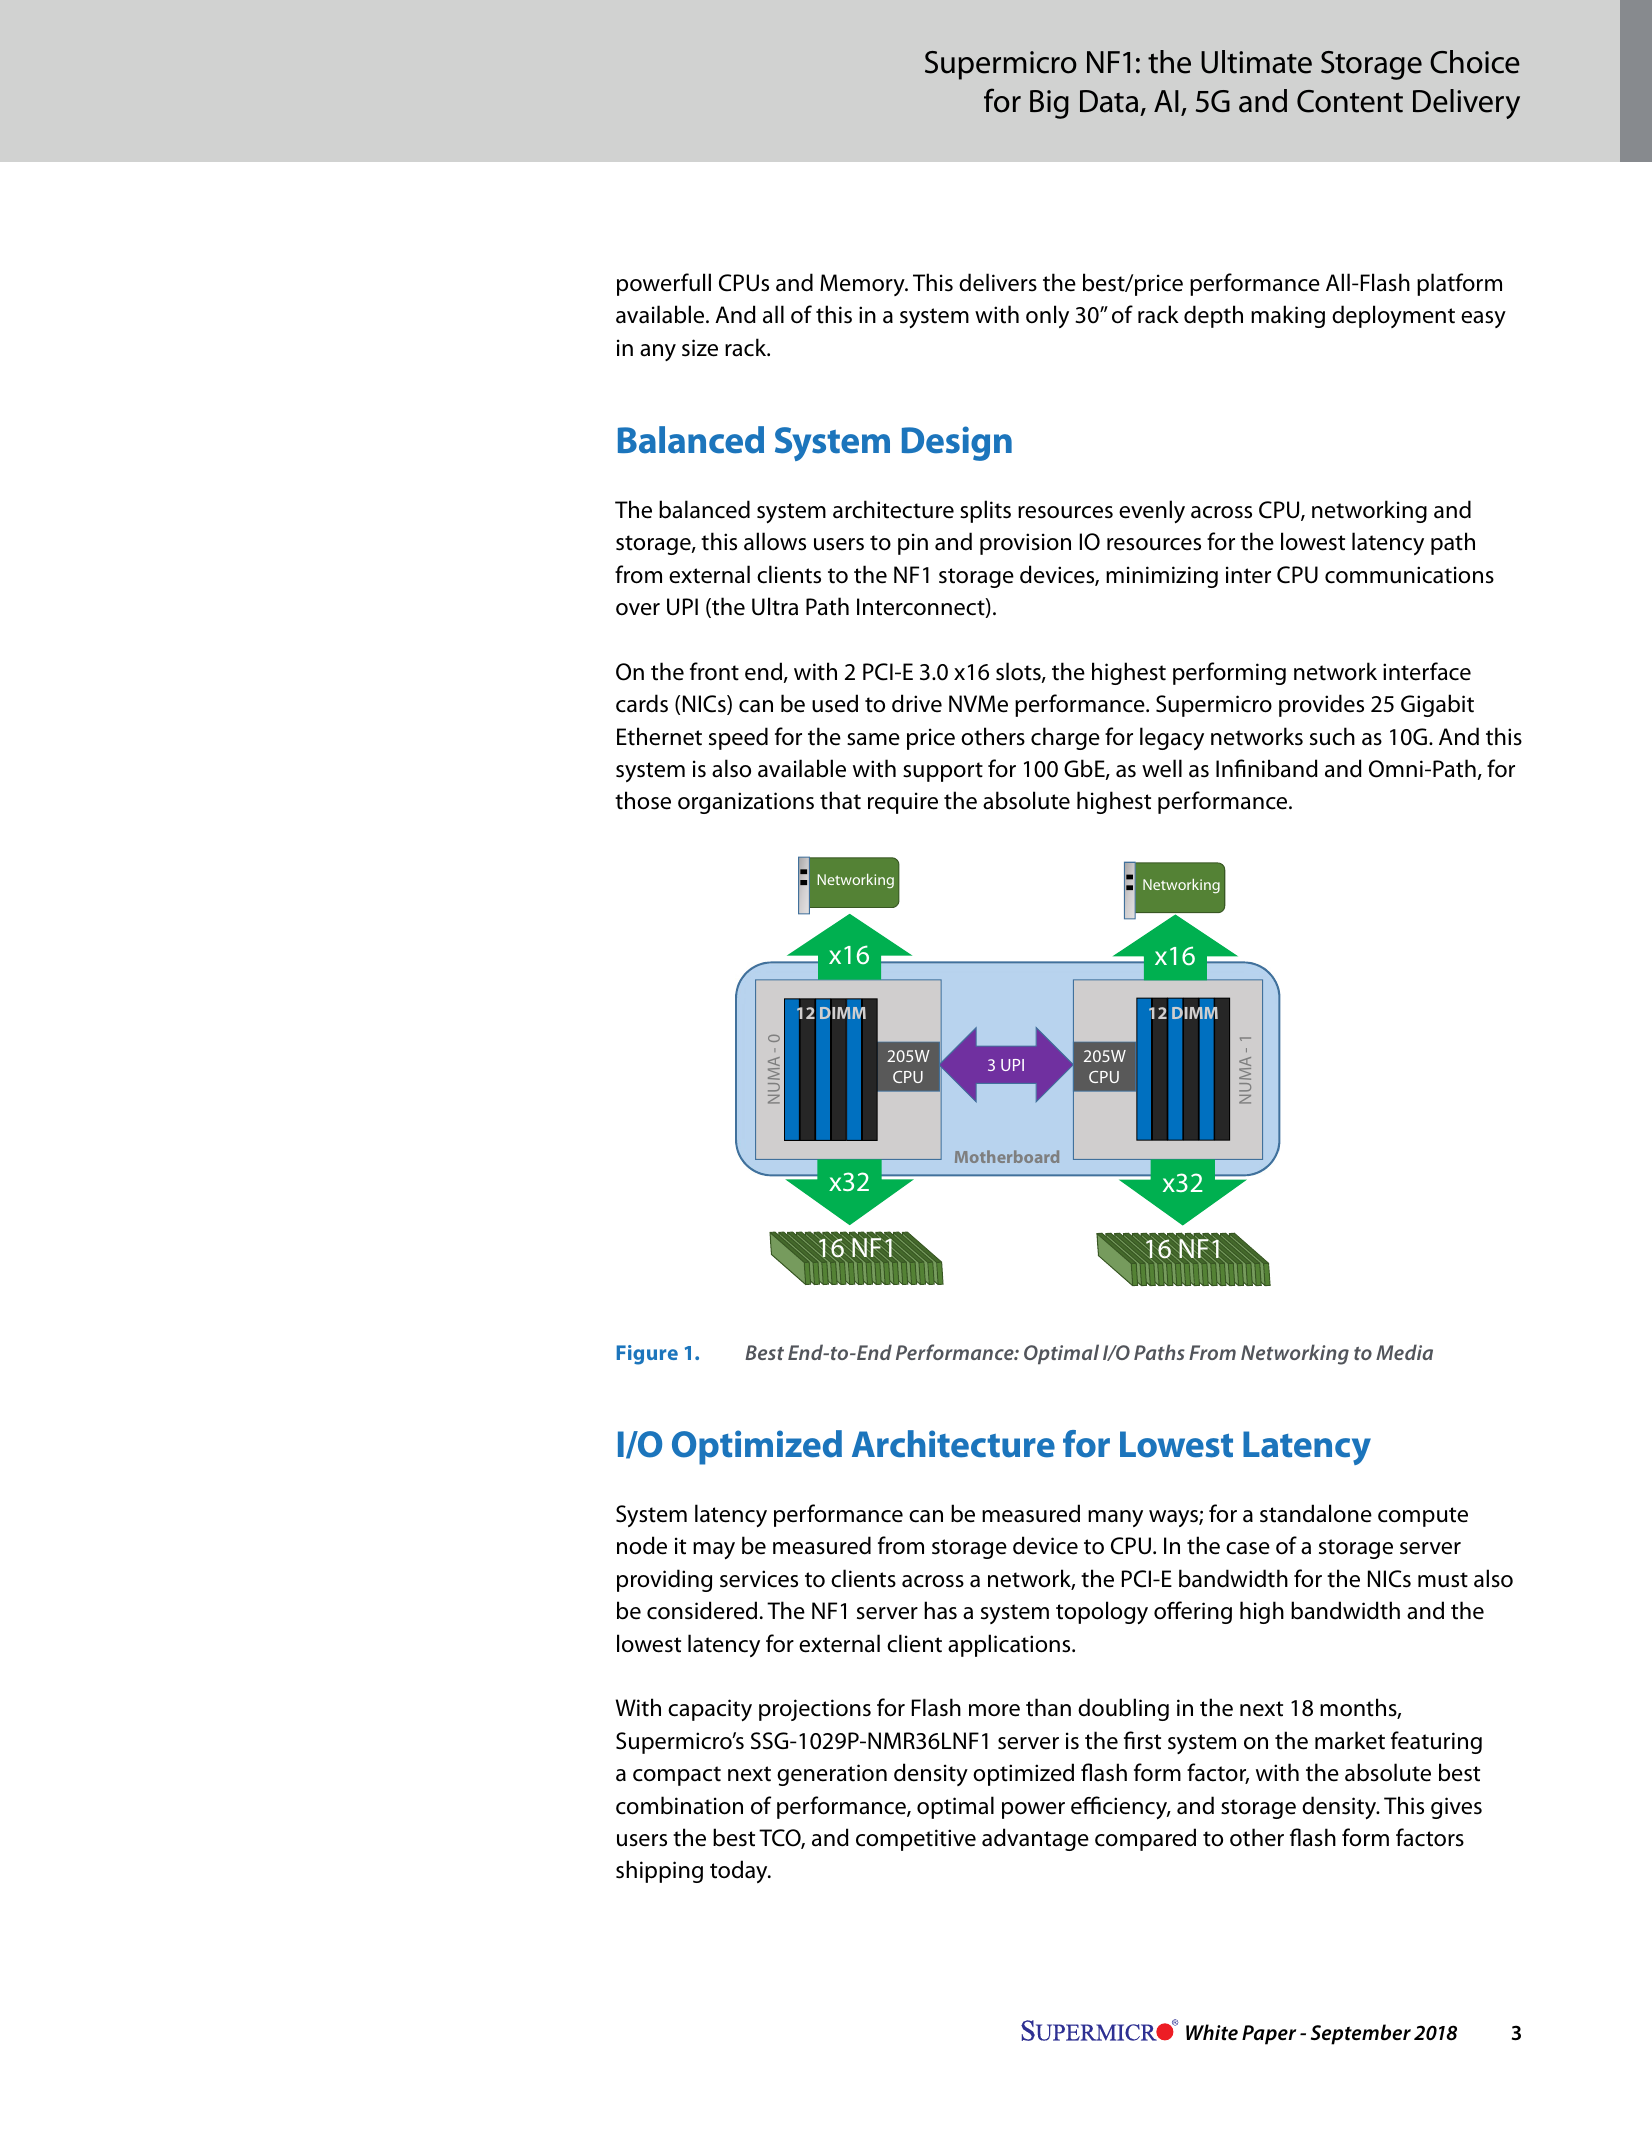 This document has height=2138, width=1652. What do you see at coordinates (863, 285) in the document?
I see `Memory` at bounding box center [863, 285].
